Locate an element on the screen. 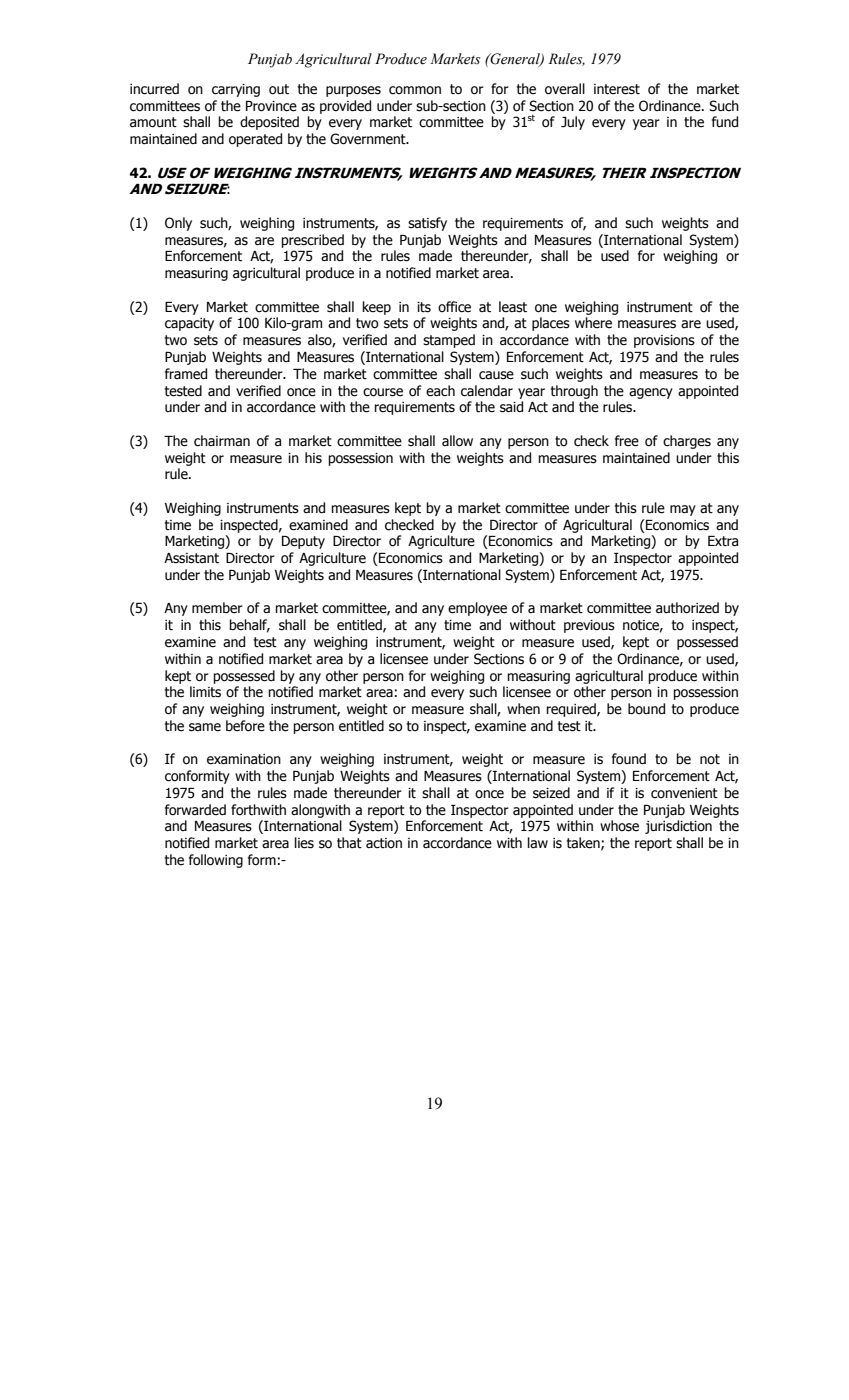 This screenshot has height=1400, width=849. jurisdiction is located at coordinates (678, 827).
